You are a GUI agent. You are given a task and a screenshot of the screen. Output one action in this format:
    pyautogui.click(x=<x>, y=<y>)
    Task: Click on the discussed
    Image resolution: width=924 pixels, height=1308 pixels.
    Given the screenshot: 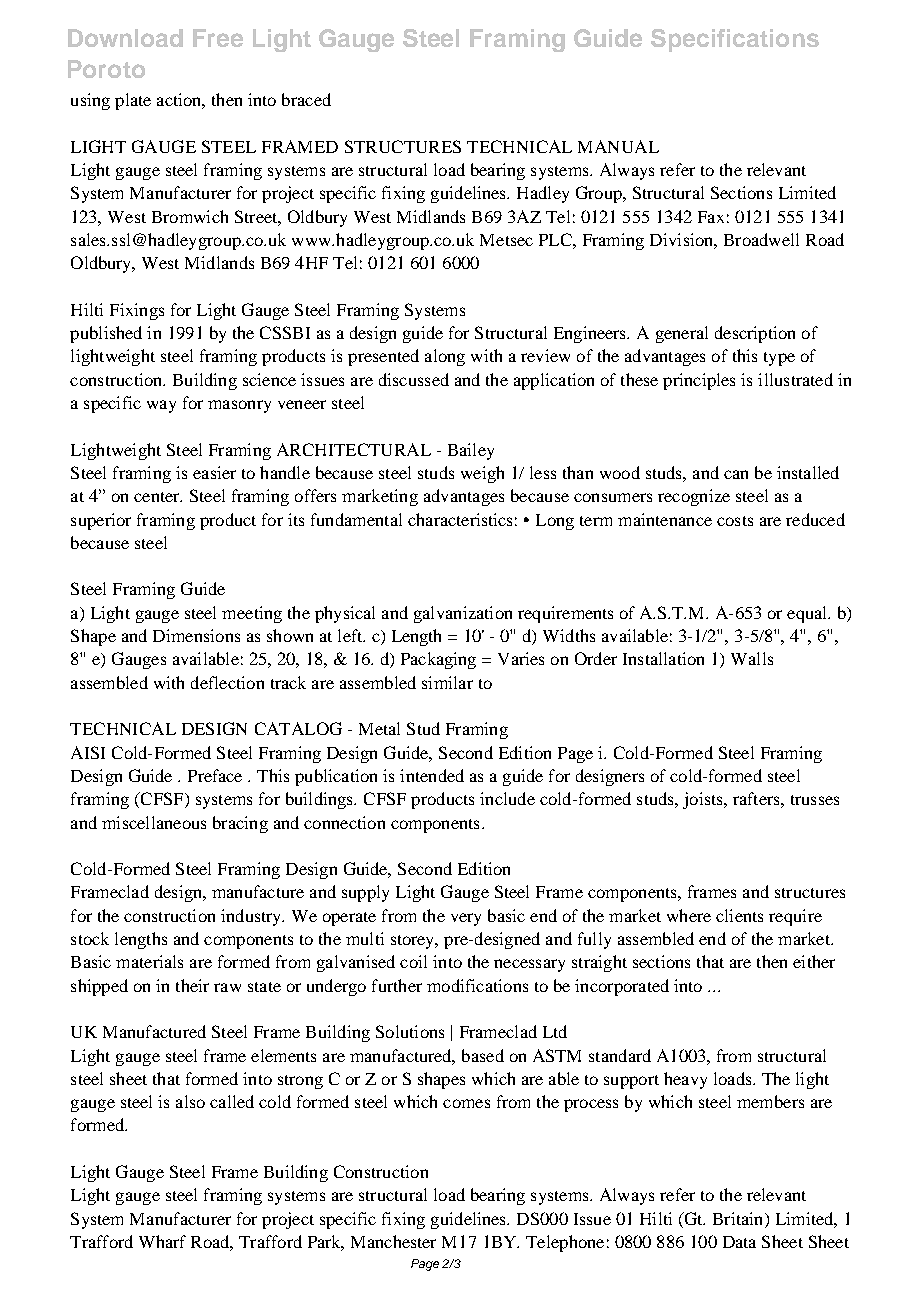 What is the action you would take?
    pyautogui.click(x=414, y=379)
